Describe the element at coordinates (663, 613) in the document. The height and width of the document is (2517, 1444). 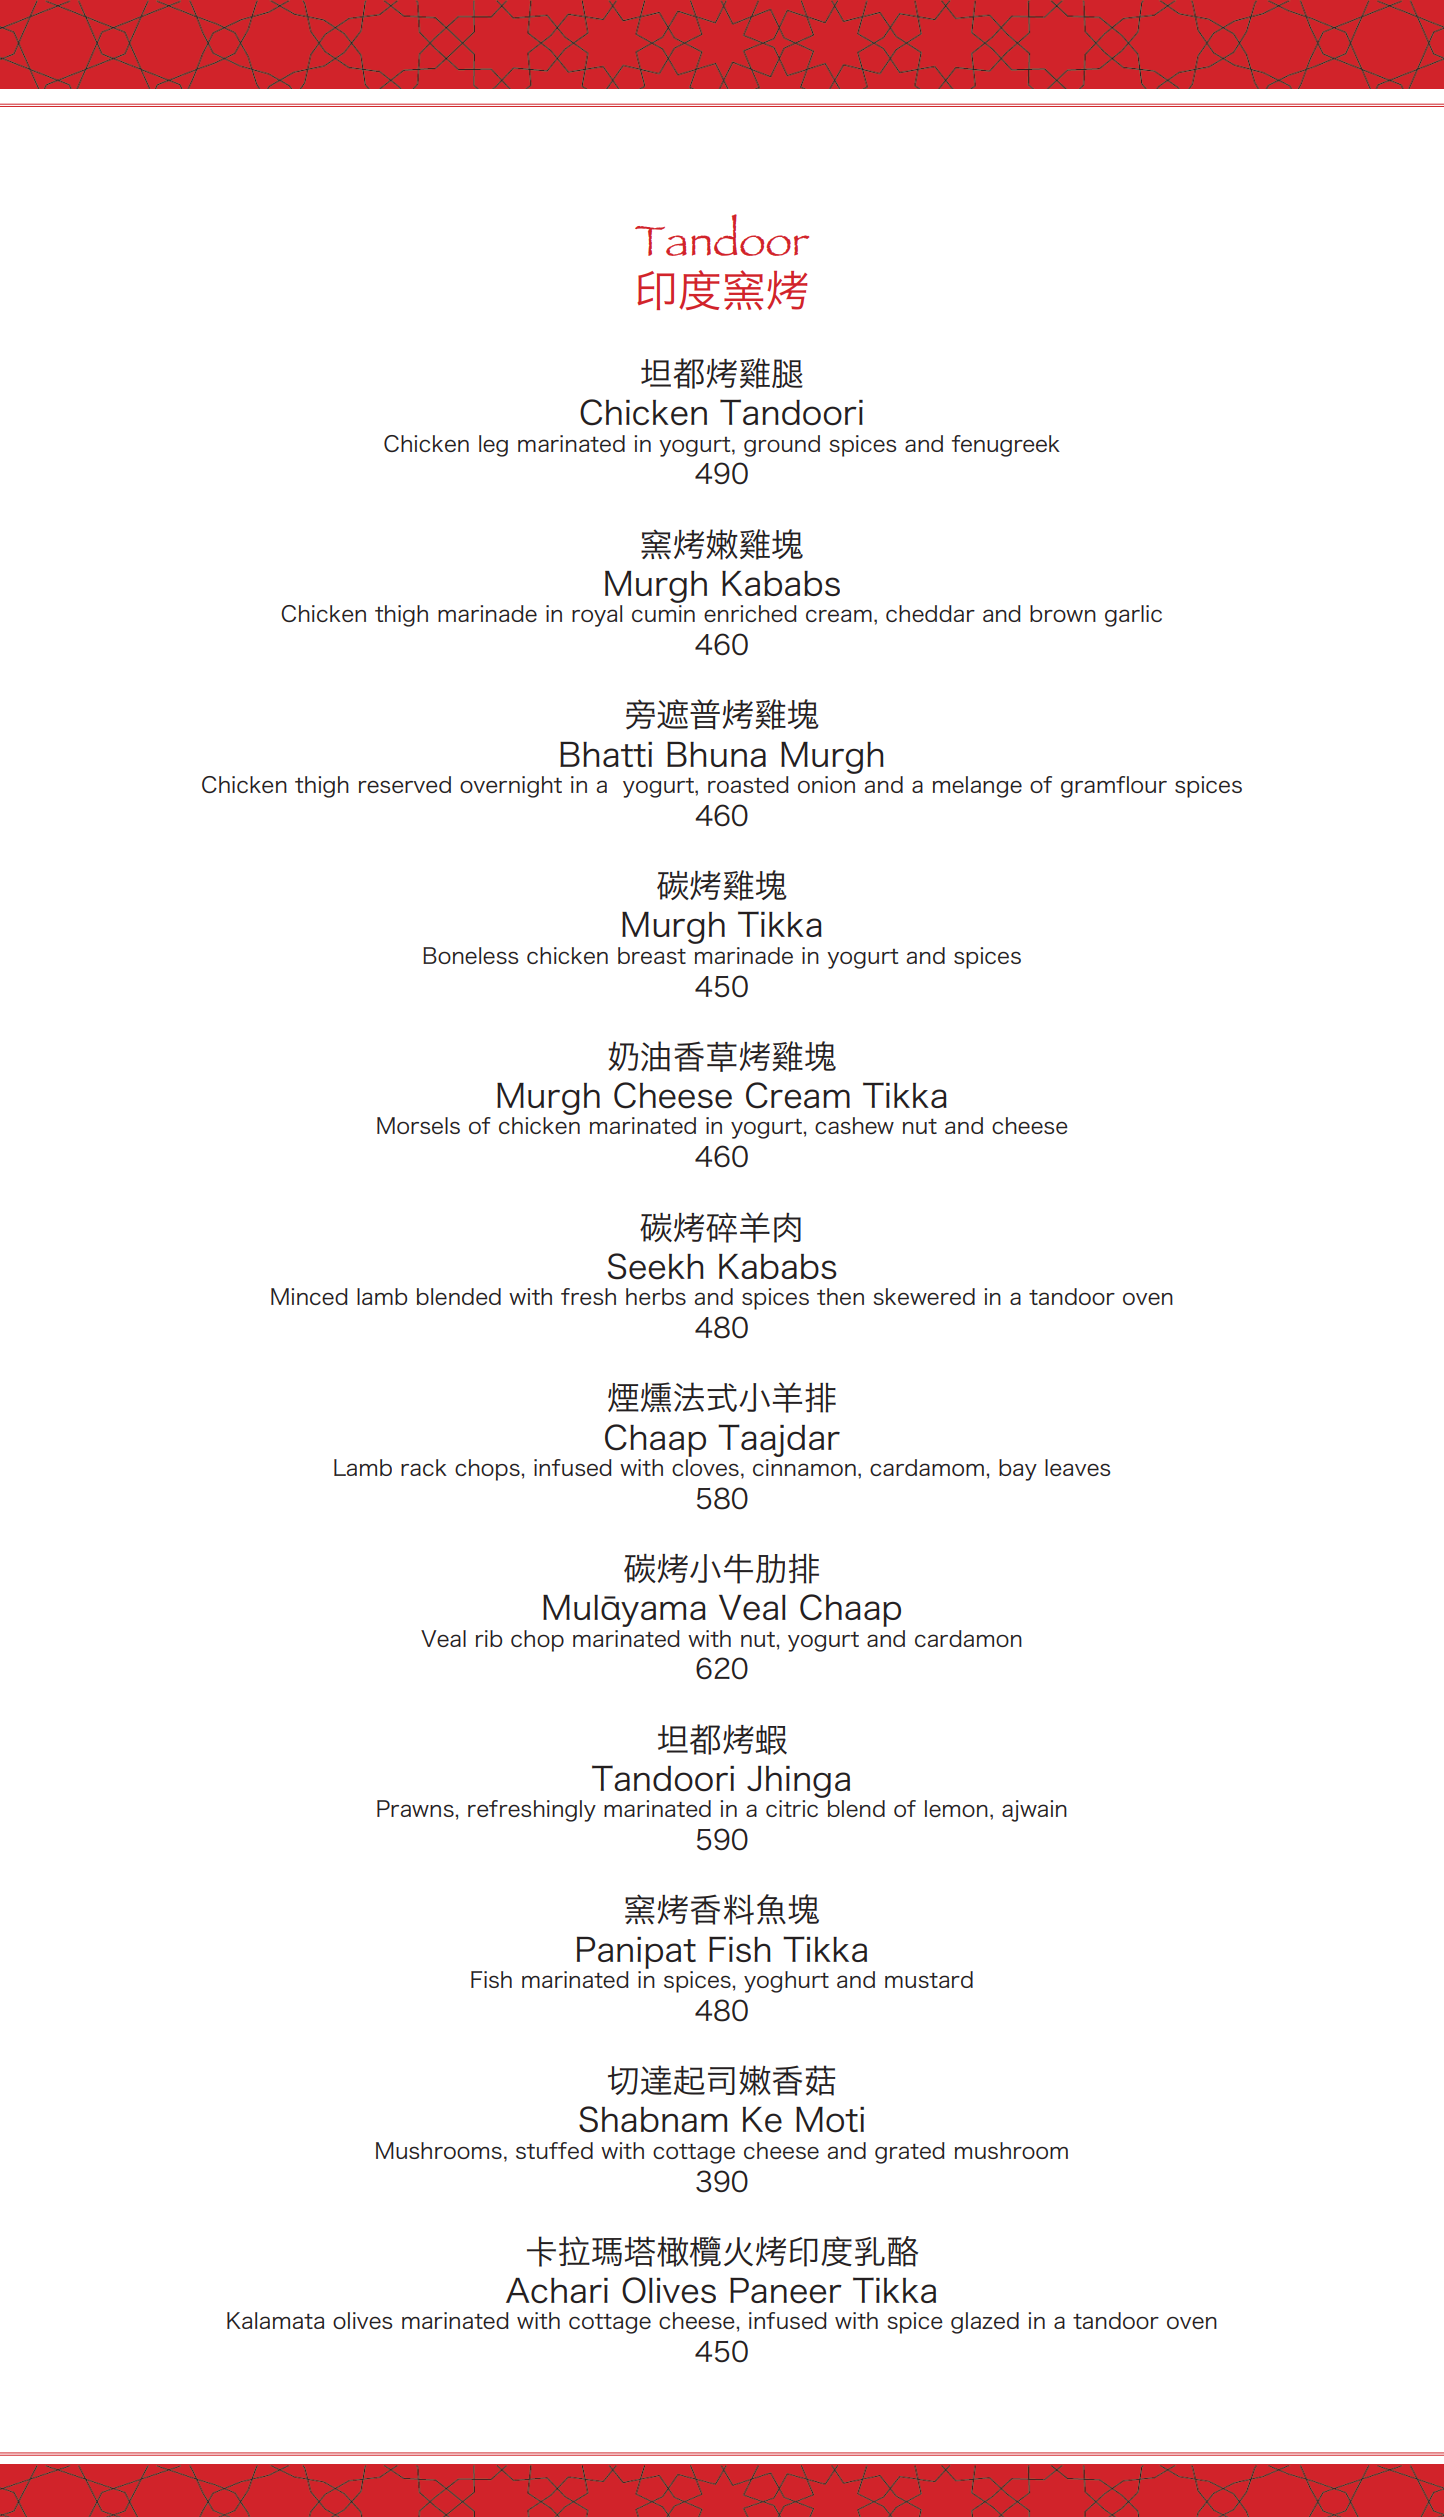
I see `cumin` at that location.
